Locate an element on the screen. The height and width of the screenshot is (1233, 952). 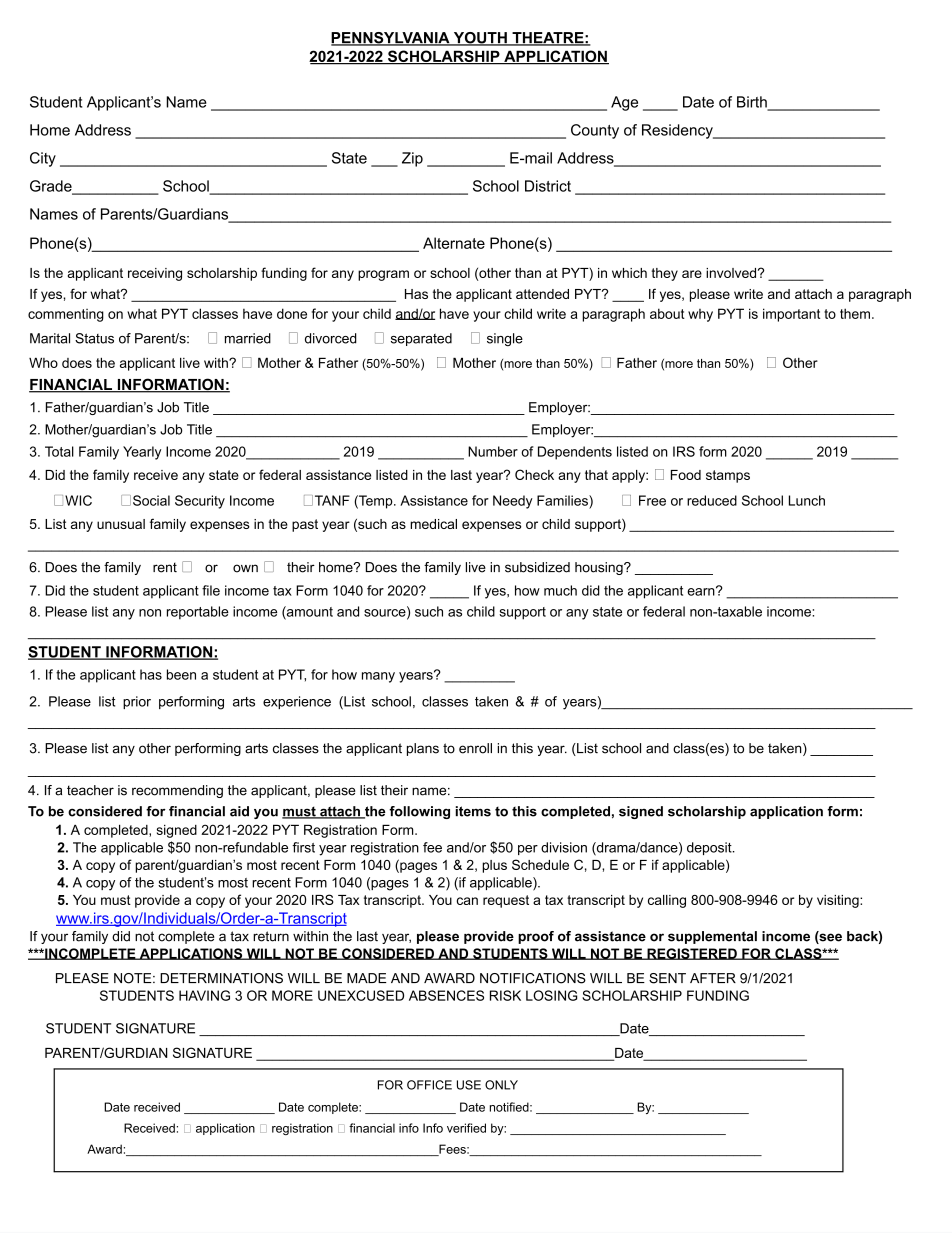
unusual is located at coordinates (121, 524).
